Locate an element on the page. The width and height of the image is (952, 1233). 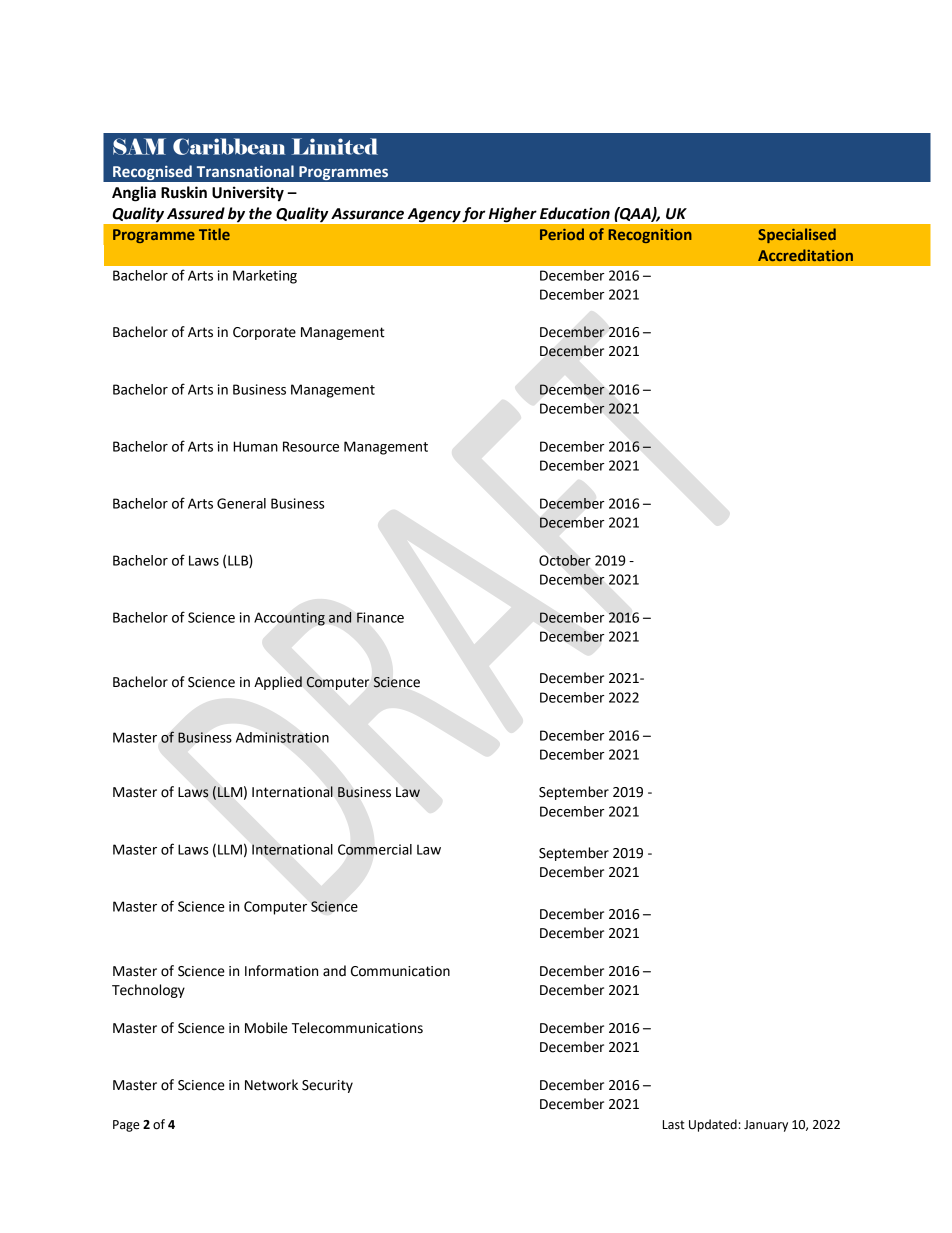
October is located at coordinates (565, 560).
